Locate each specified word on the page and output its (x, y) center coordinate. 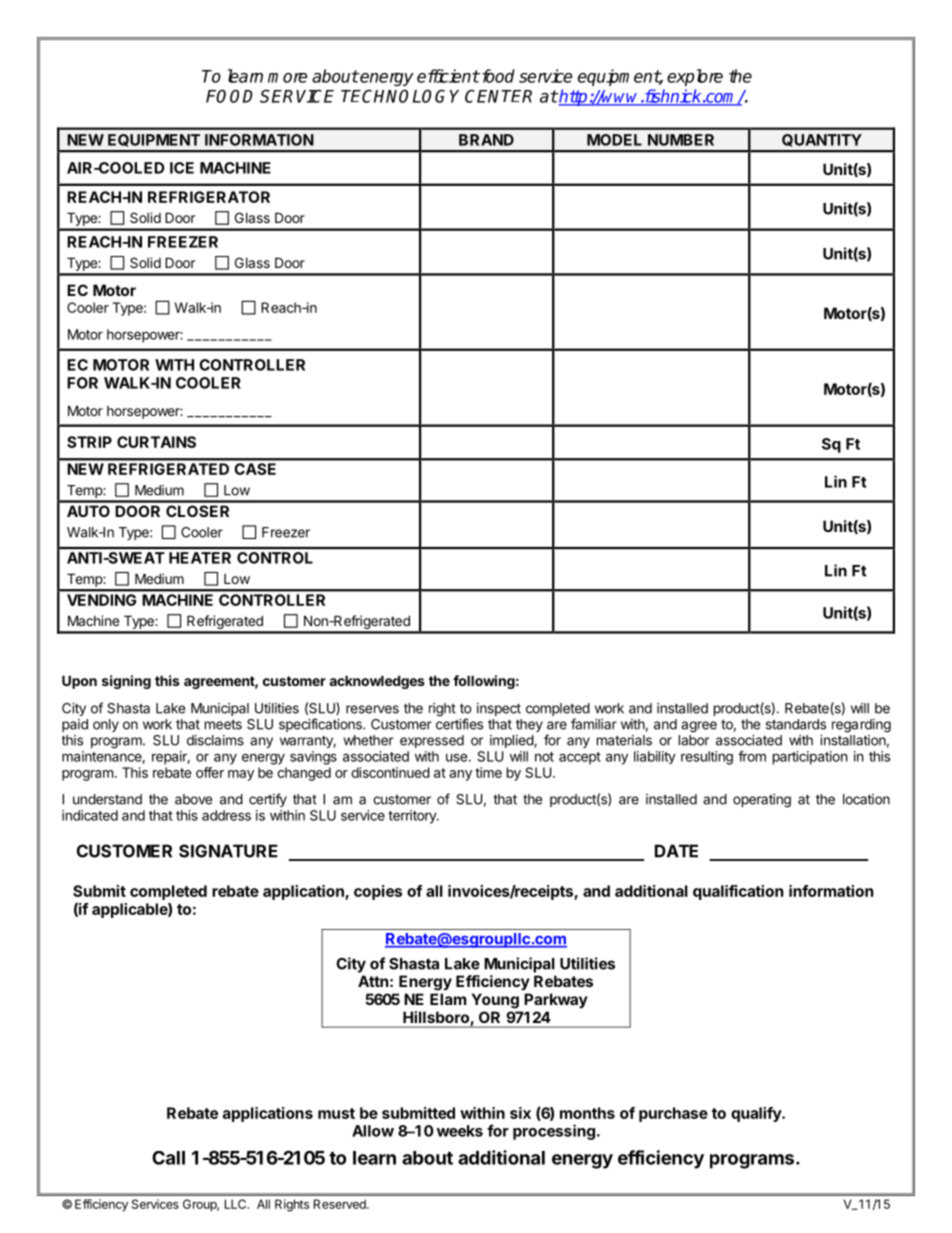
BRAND (486, 140)
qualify (757, 1114)
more (287, 78)
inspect (499, 709)
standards (796, 724)
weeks (460, 1131)
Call (168, 1158)
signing (126, 682)
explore (695, 77)
